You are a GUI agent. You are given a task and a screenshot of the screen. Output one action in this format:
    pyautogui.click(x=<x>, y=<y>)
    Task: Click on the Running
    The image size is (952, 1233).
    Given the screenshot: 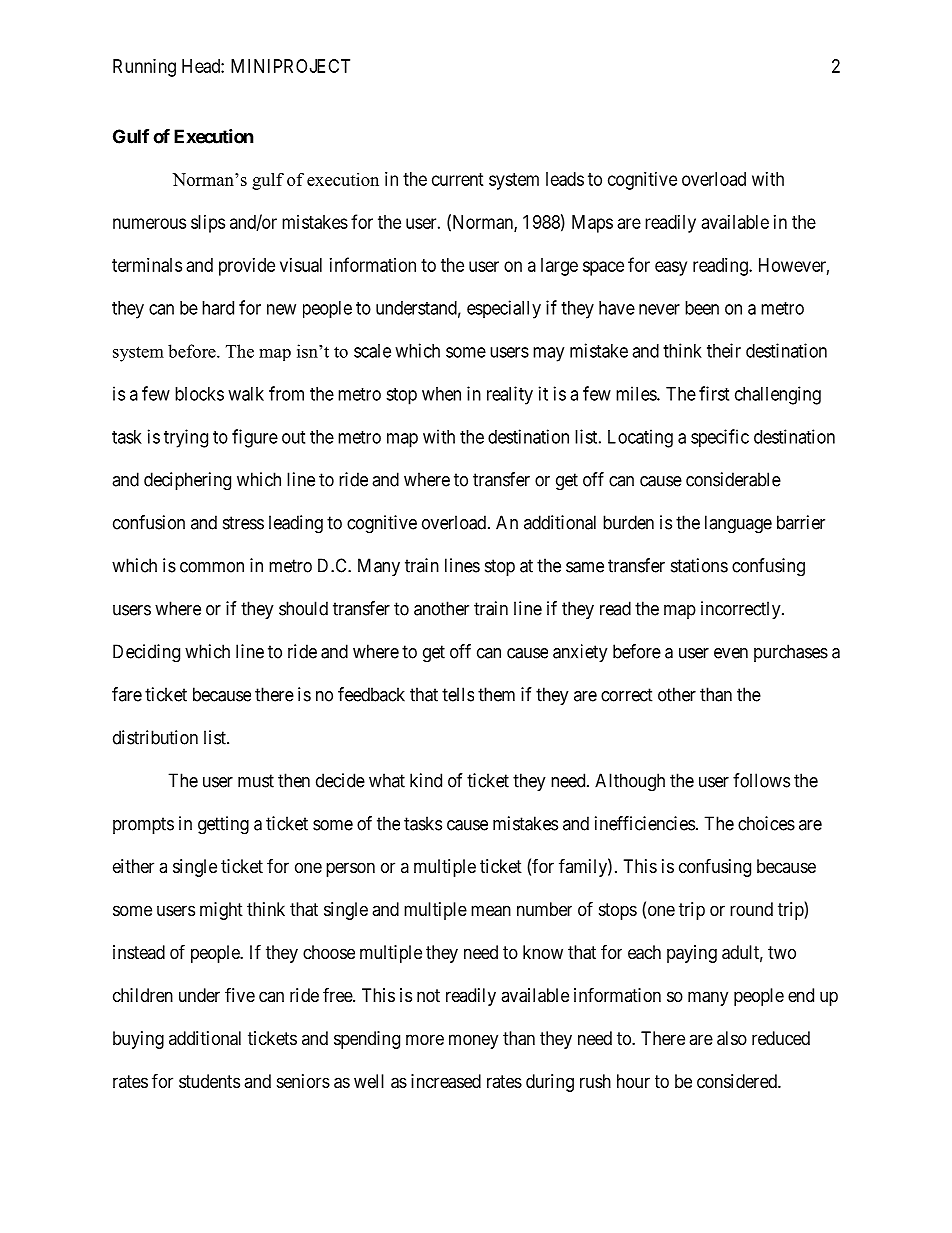 What is the action you would take?
    pyautogui.click(x=144, y=68)
